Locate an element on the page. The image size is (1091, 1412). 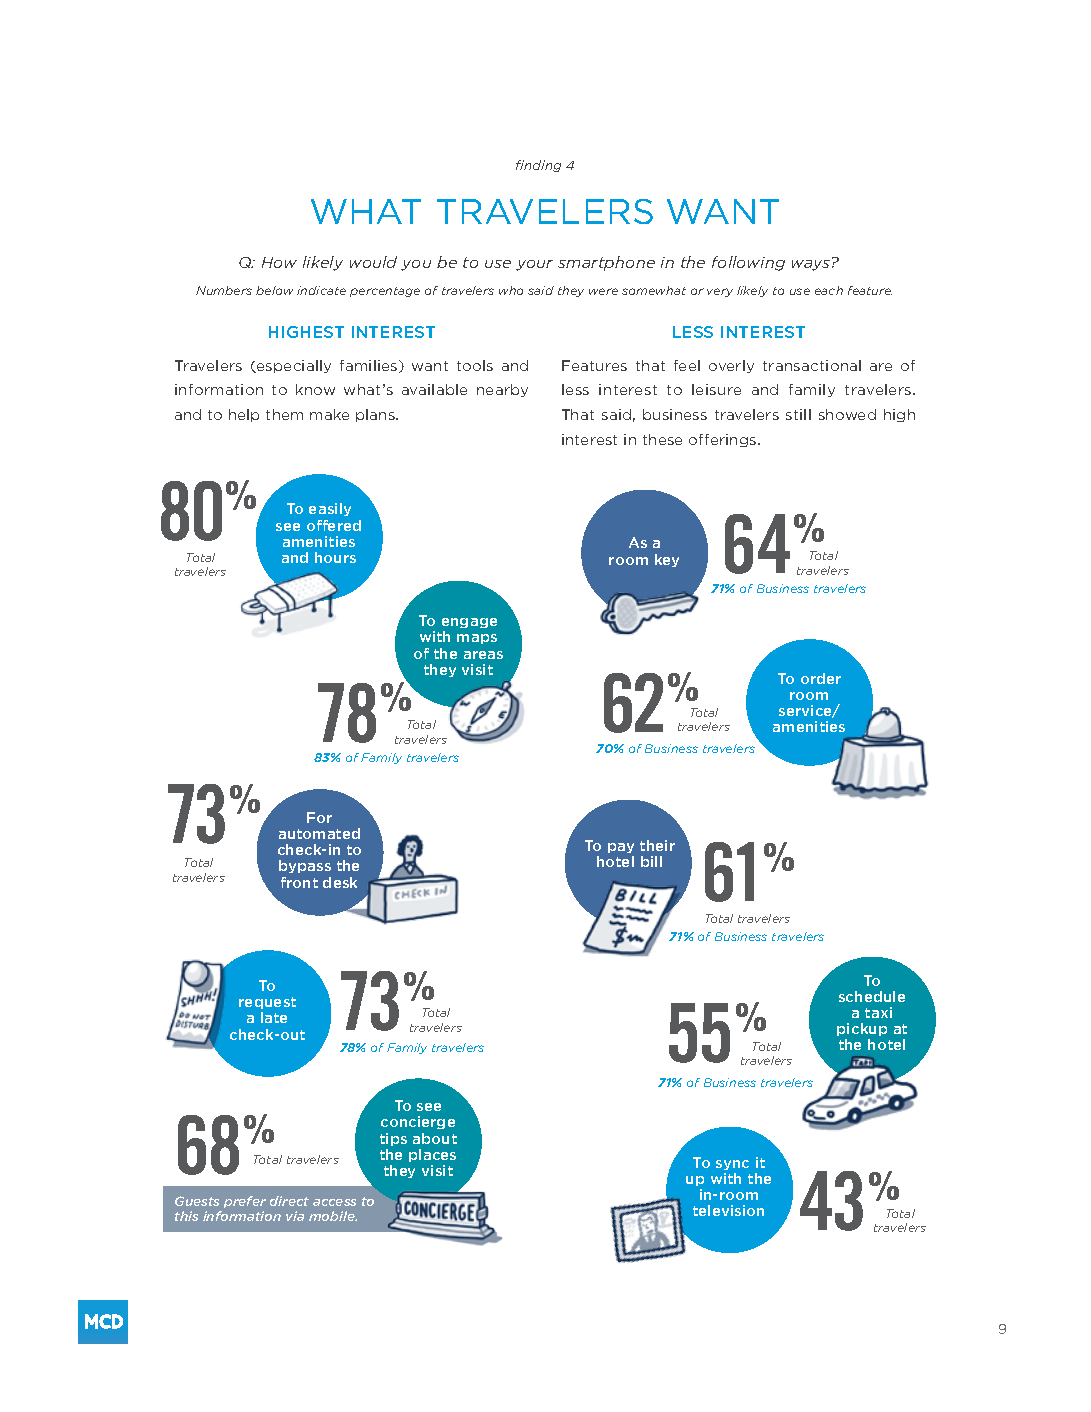
finding is located at coordinates (538, 166).
